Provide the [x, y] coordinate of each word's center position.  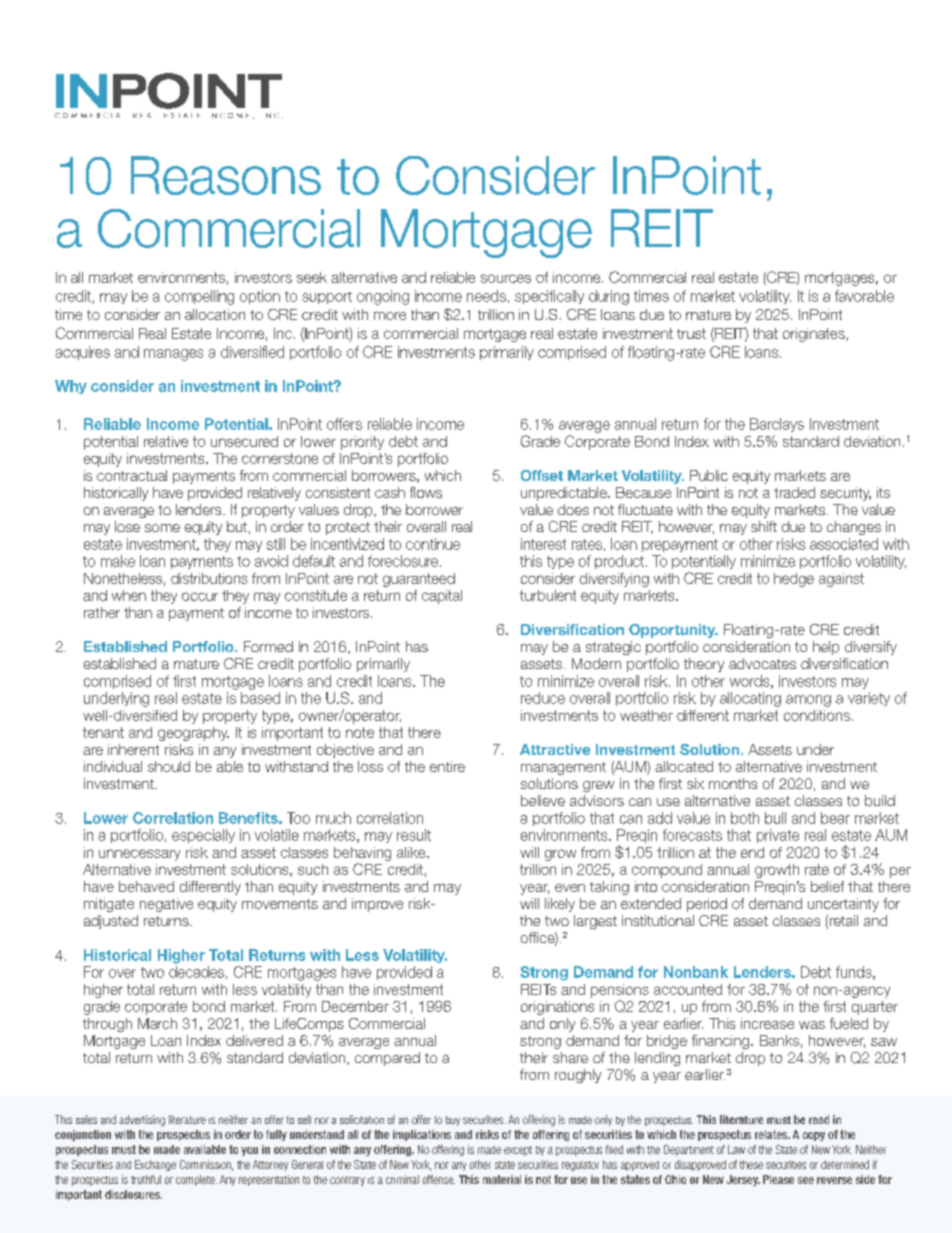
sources [506, 278]
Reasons [226, 175]
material [502, 1179]
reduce [543, 698]
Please [778, 1179]
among [808, 701]
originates [815, 335]
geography [193, 734]
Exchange [155, 1165]
